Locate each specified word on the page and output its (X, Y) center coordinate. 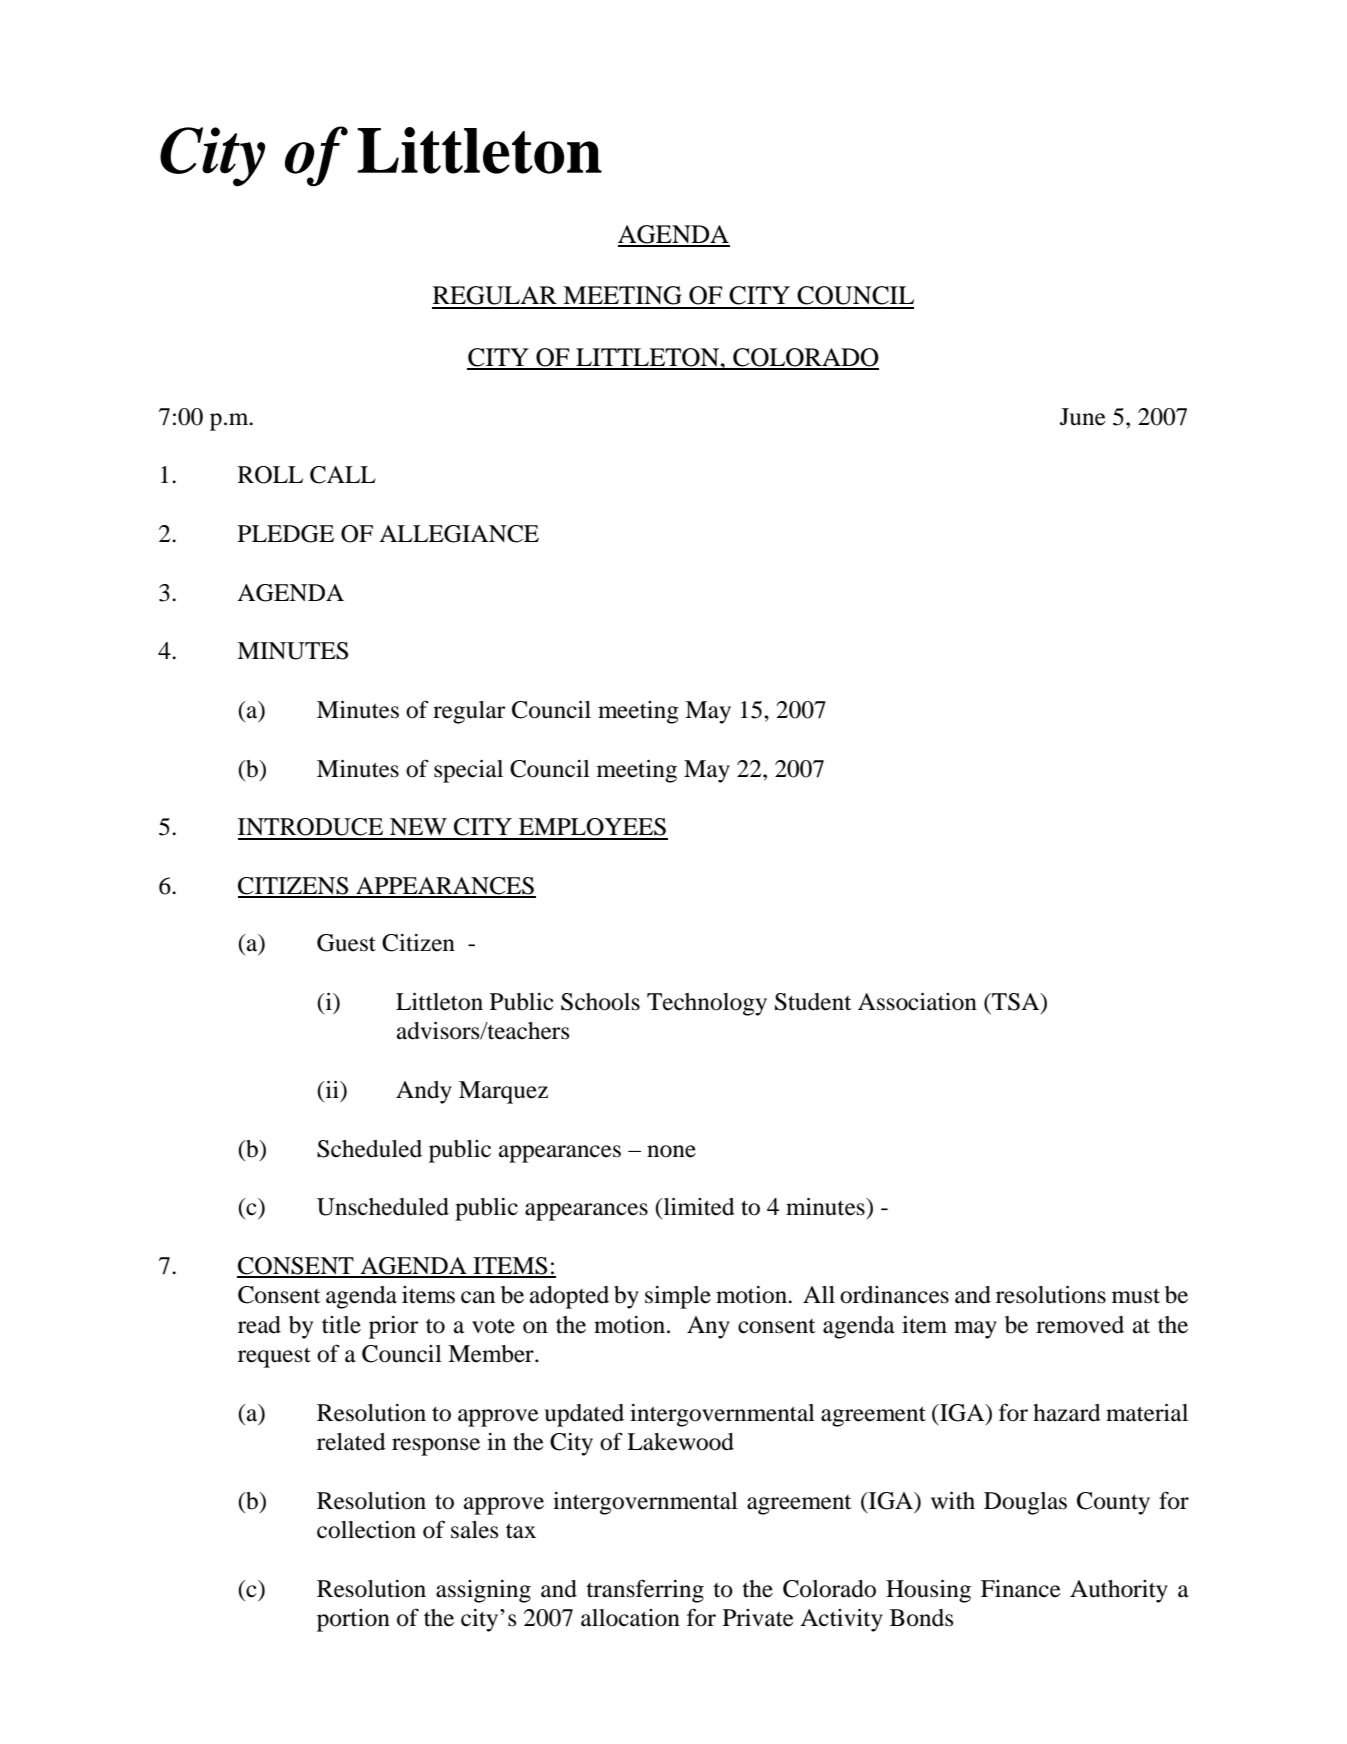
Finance (1021, 1589)
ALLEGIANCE (459, 534)
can (478, 1297)
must (1136, 1296)
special (468, 771)
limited (698, 1207)
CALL (343, 475)
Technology (707, 1004)
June (1083, 417)
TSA (1016, 1003)
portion (353, 1620)
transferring (645, 1591)
